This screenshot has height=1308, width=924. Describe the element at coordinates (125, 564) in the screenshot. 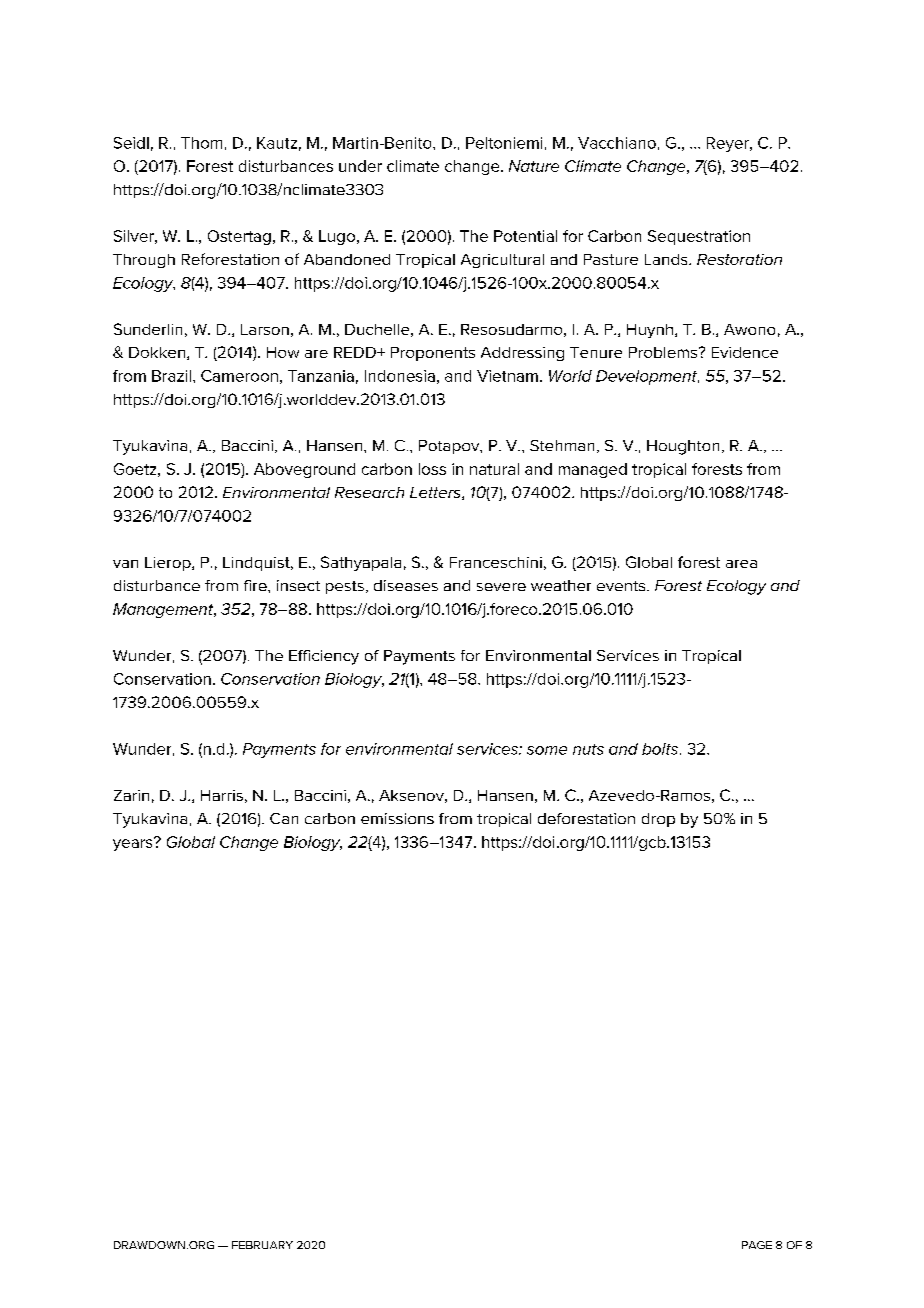

I see `van` at that location.
